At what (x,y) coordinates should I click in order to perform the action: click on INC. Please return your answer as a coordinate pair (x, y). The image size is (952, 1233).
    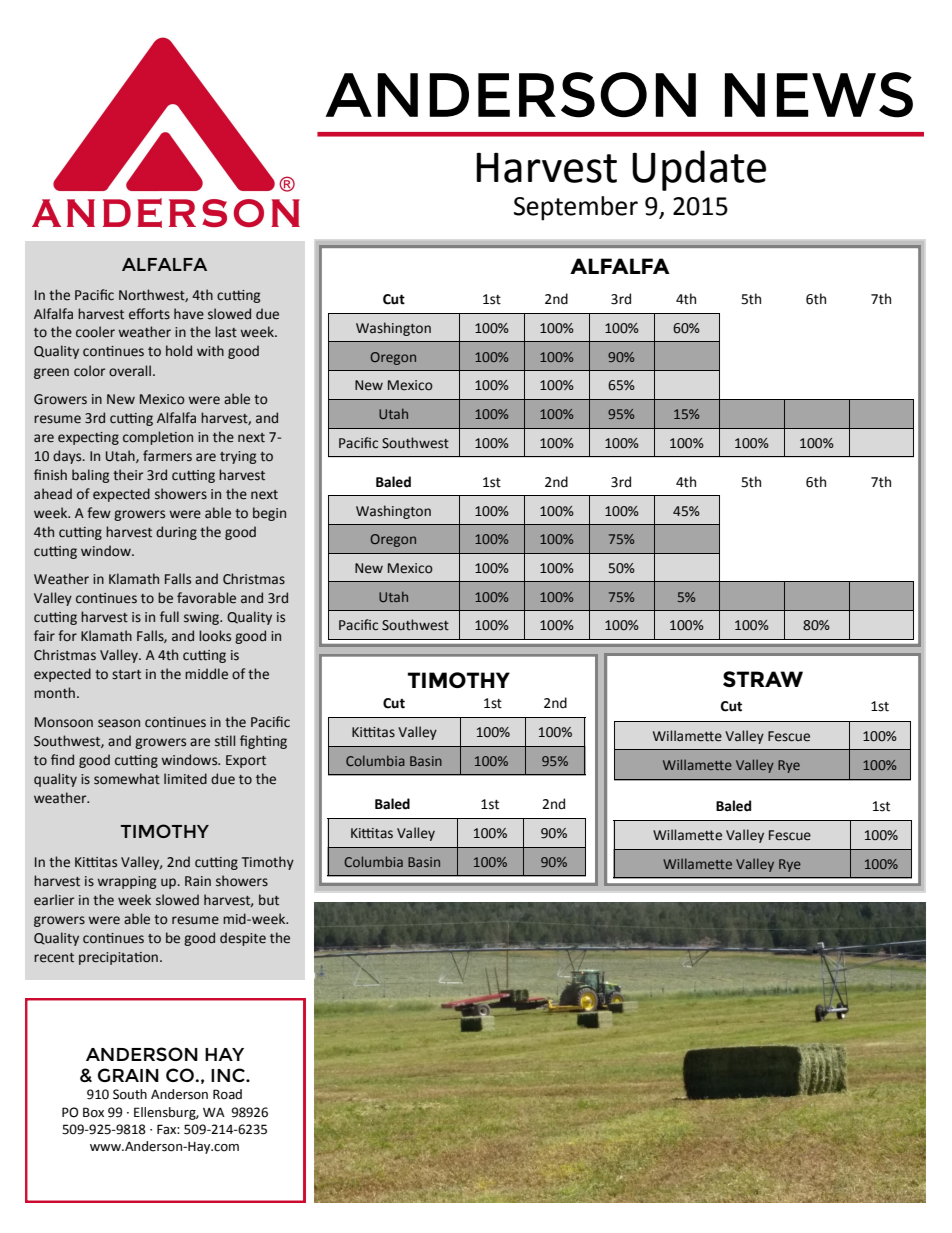
    Looking at the image, I should click on (229, 1075).
